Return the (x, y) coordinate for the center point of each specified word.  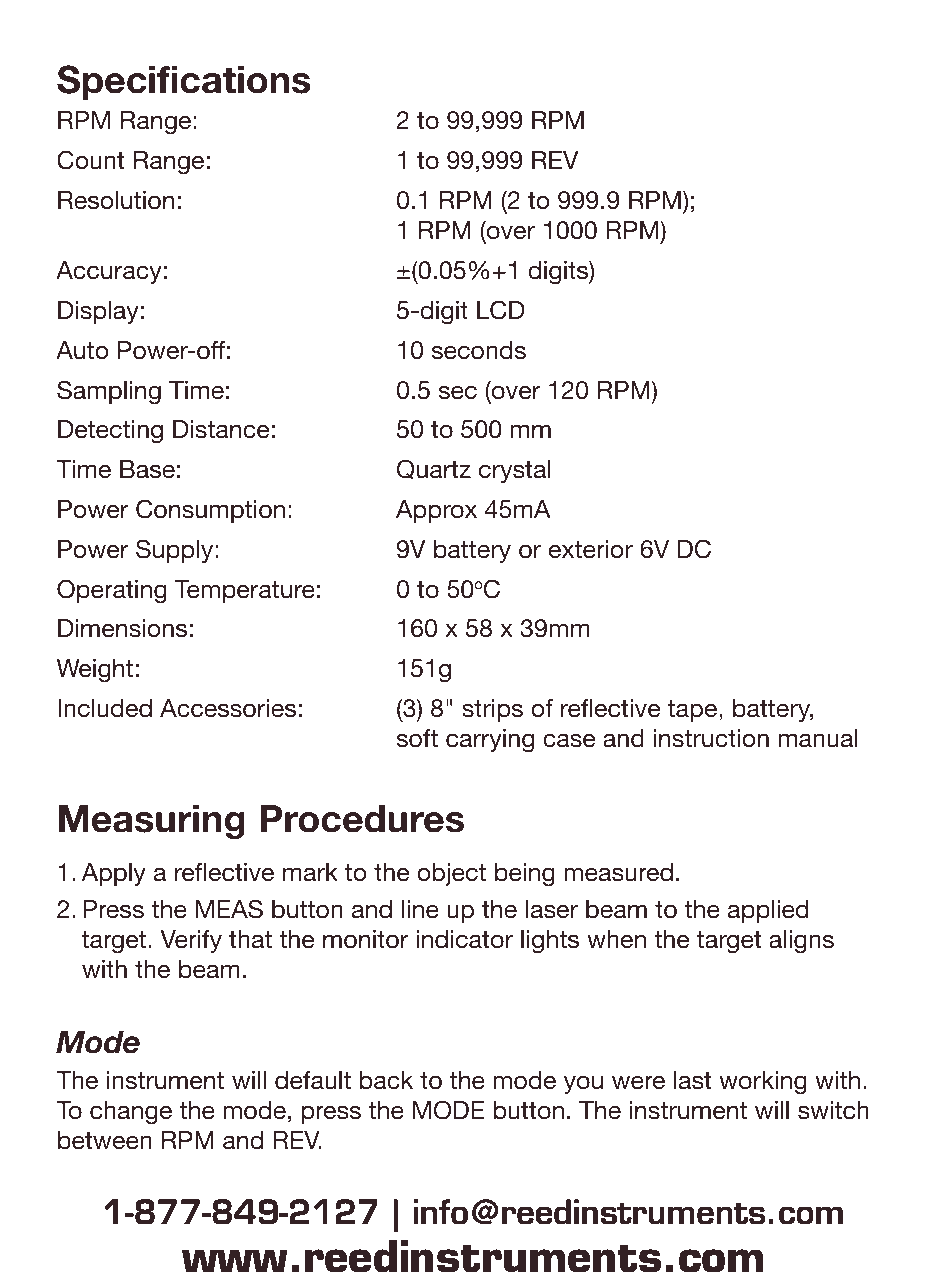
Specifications (183, 82)
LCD (501, 310)
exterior (591, 549)
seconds (479, 350)
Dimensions (122, 628)
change (131, 1113)
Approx (436, 511)
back (386, 1080)
